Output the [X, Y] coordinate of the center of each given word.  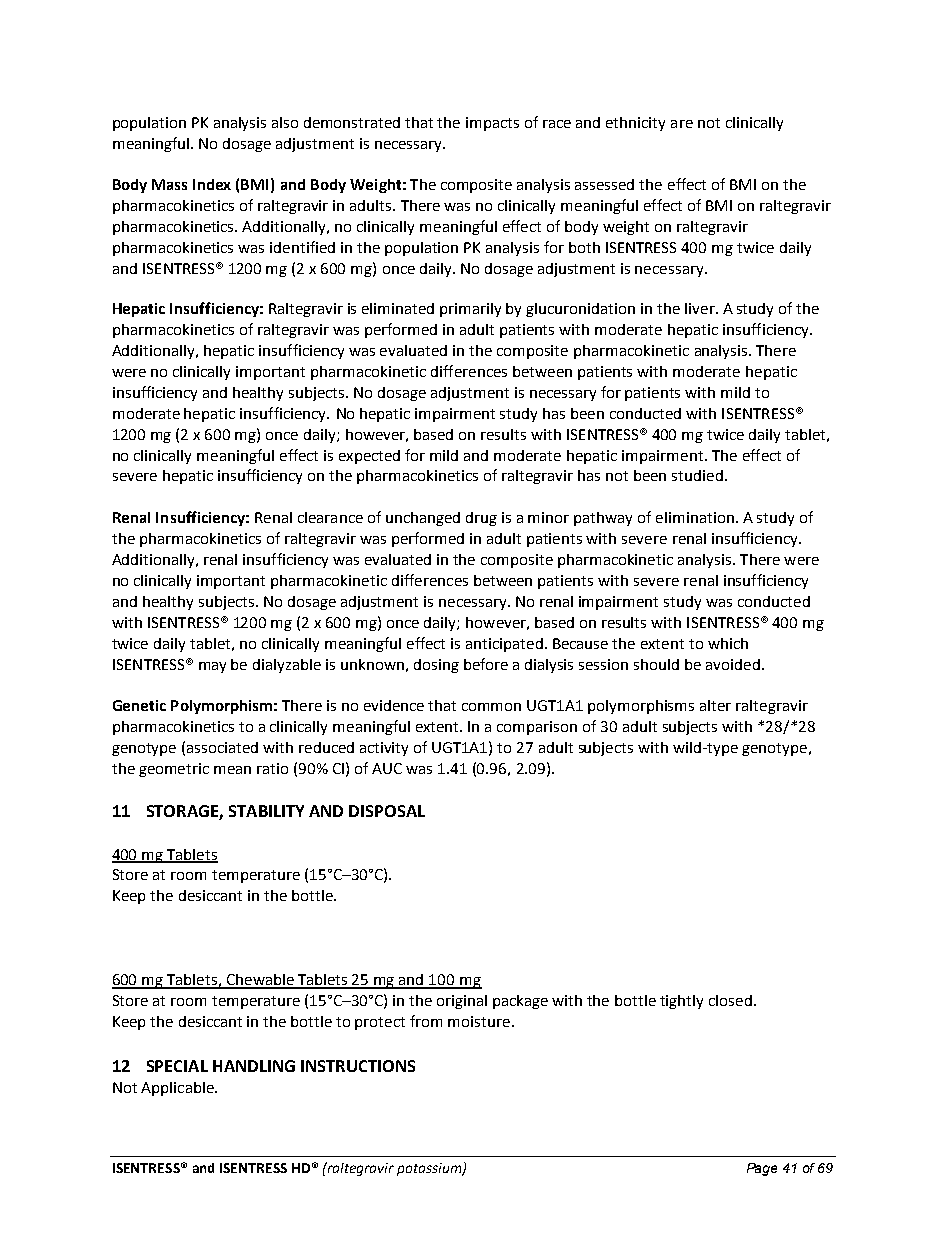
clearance [330, 517]
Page [762, 1169]
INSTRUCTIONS [358, 1066]
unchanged [423, 519]
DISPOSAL [387, 811]
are [682, 124]
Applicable [178, 1089]
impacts [492, 124]
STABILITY [266, 811]
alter [715, 705]
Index [212, 184]
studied [697, 475]
